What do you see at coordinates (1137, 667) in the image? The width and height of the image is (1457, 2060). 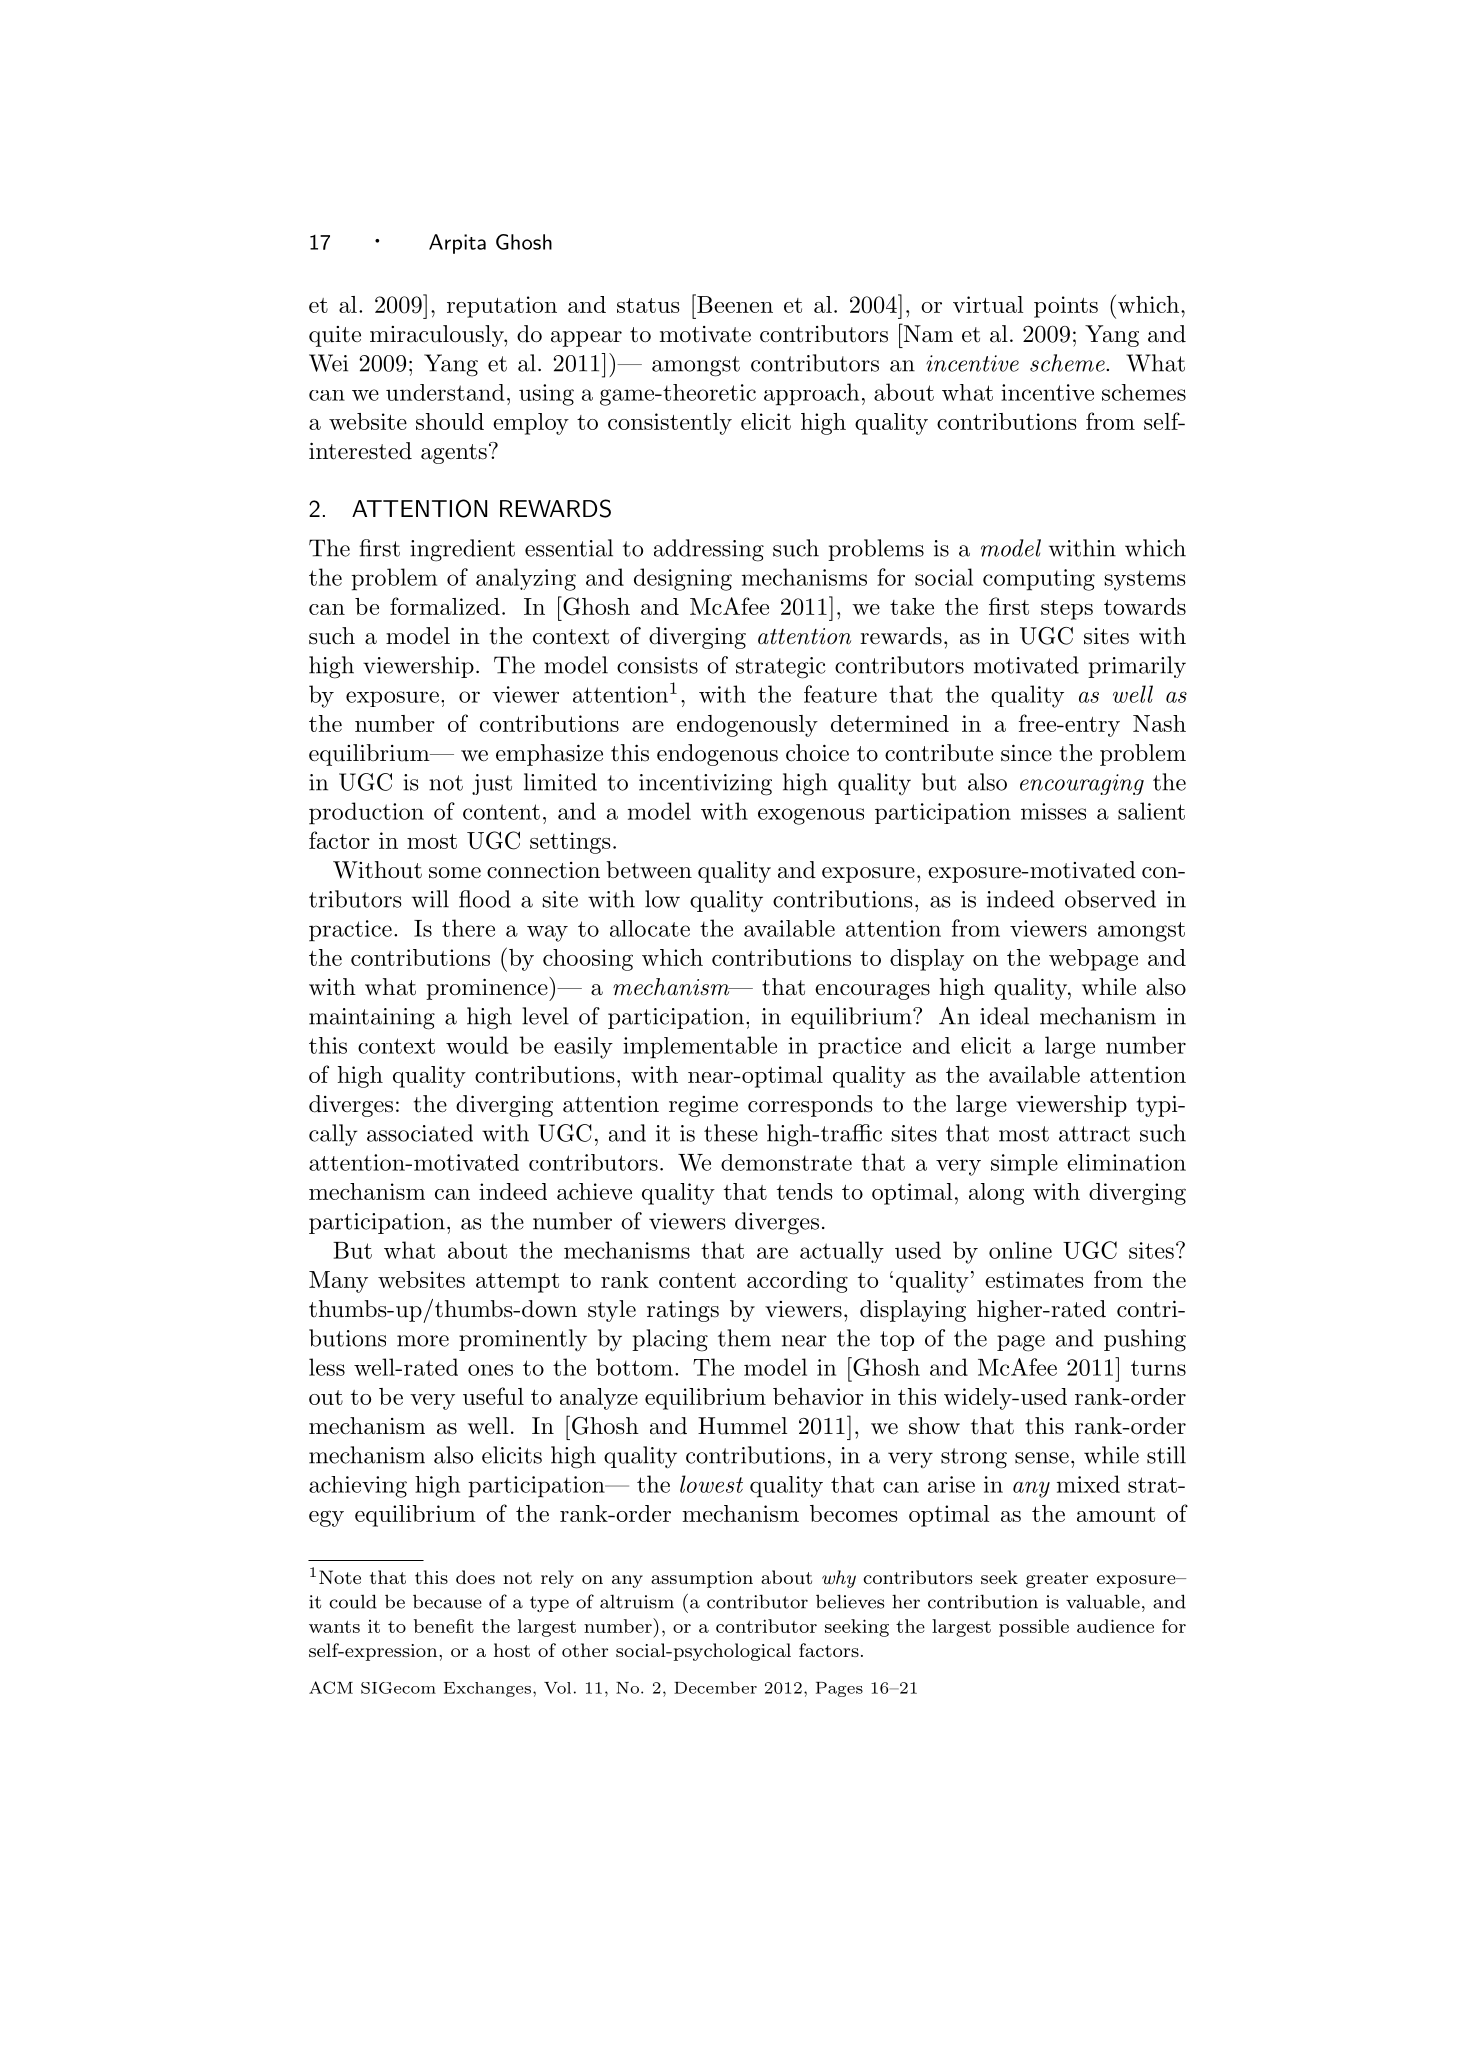 I see `primarily` at bounding box center [1137, 667].
